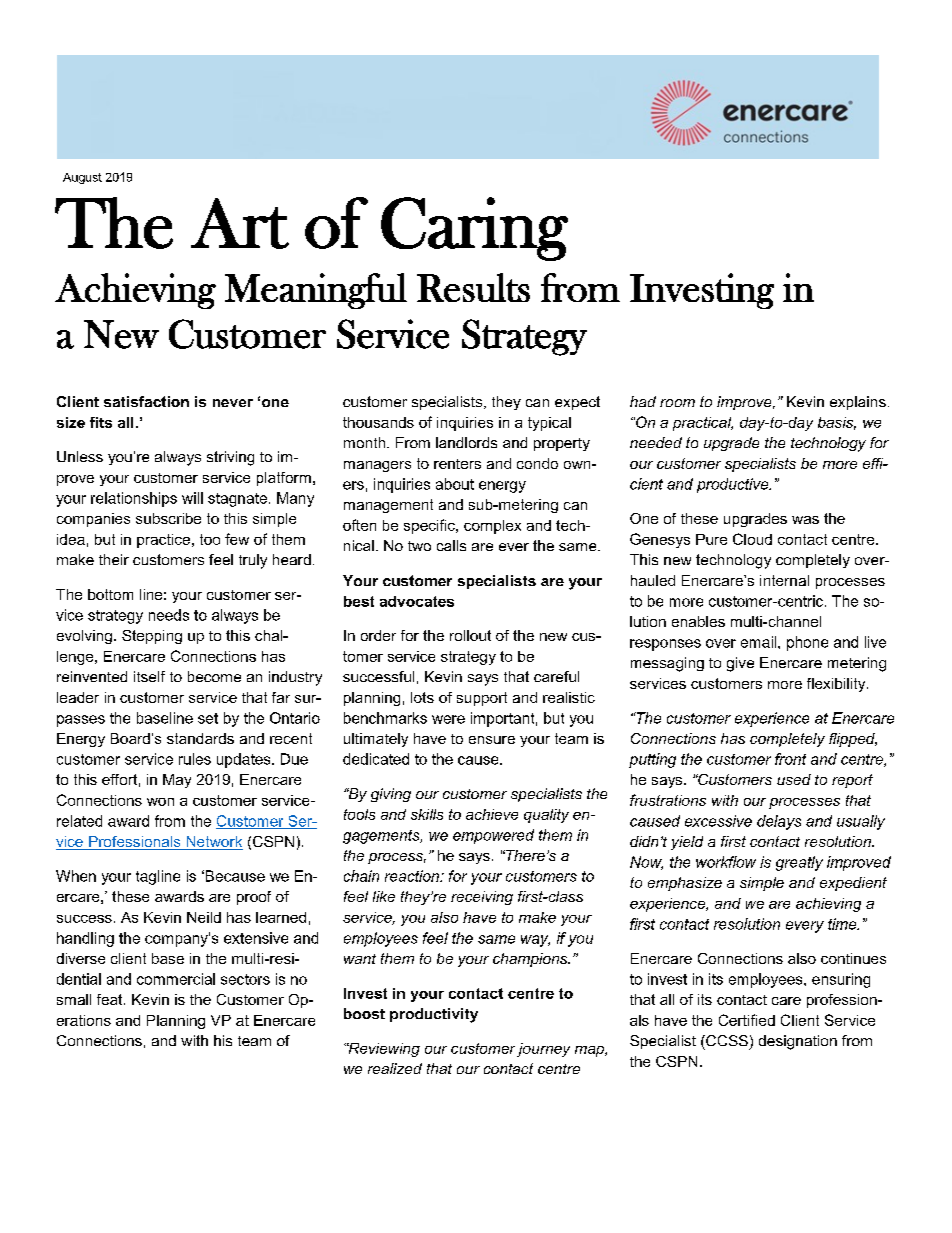  I want to click on Caring, so click(474, 229).
